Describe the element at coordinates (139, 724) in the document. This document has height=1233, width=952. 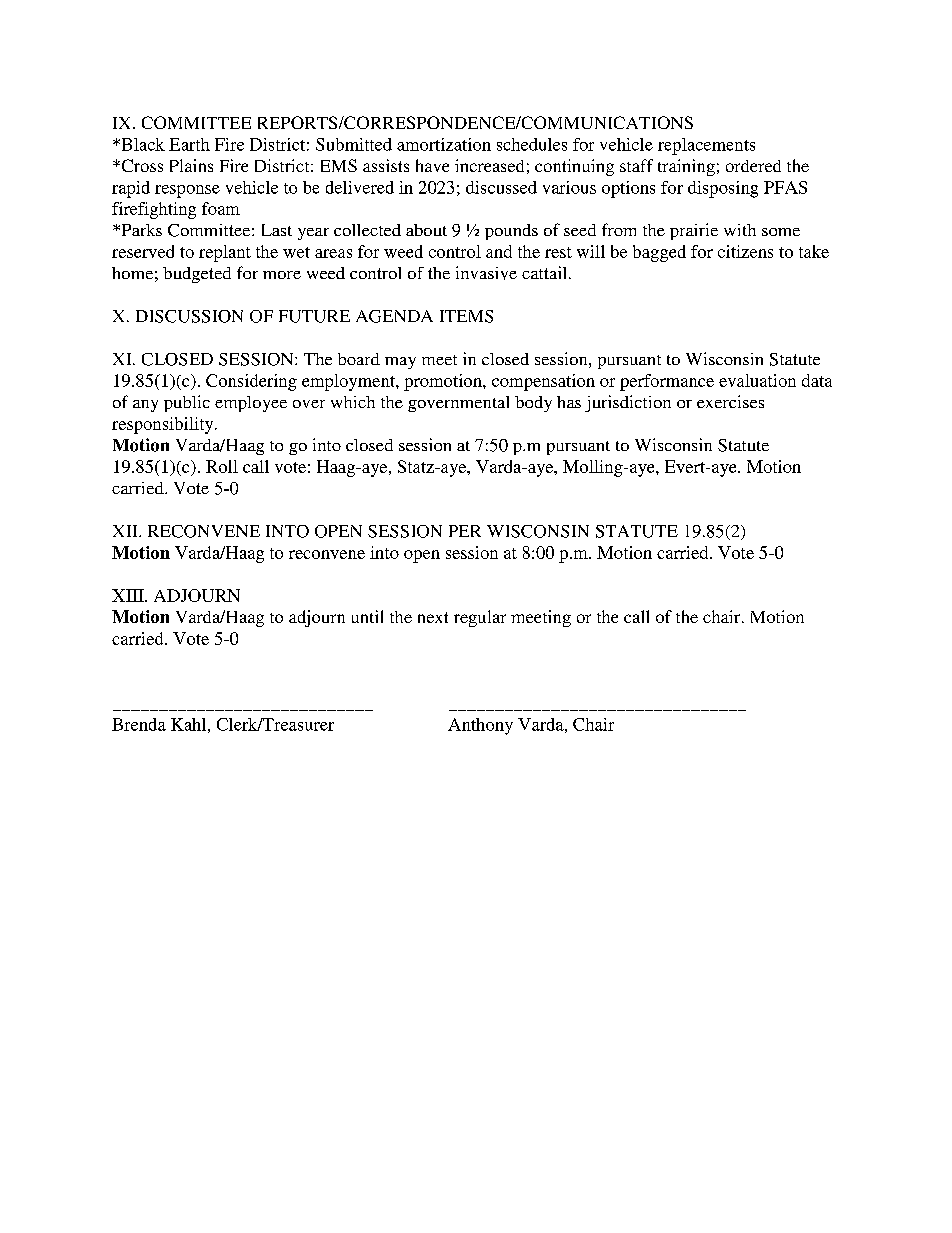
I see `Brenda` at that location.
